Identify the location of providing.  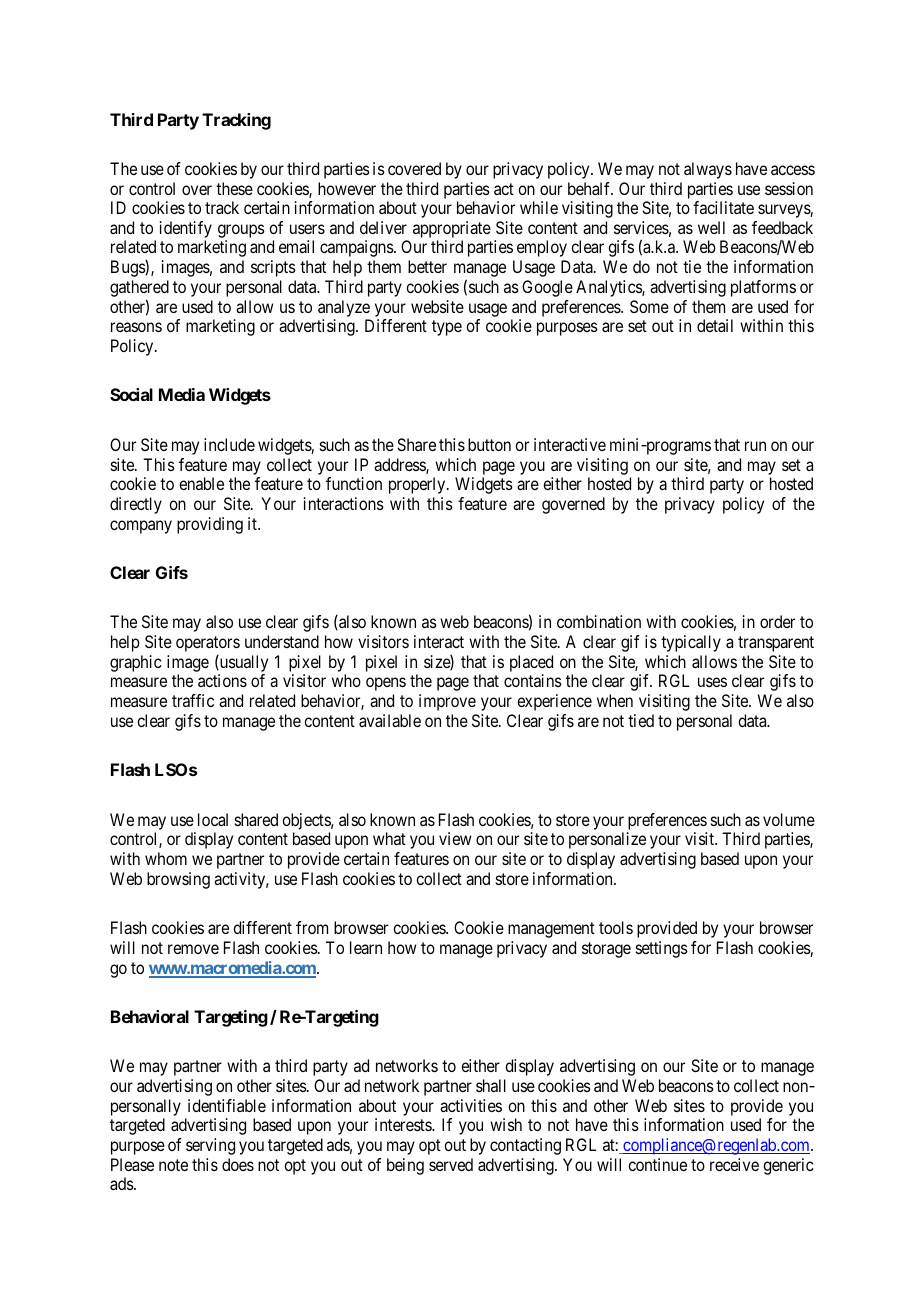
(210, 525).
